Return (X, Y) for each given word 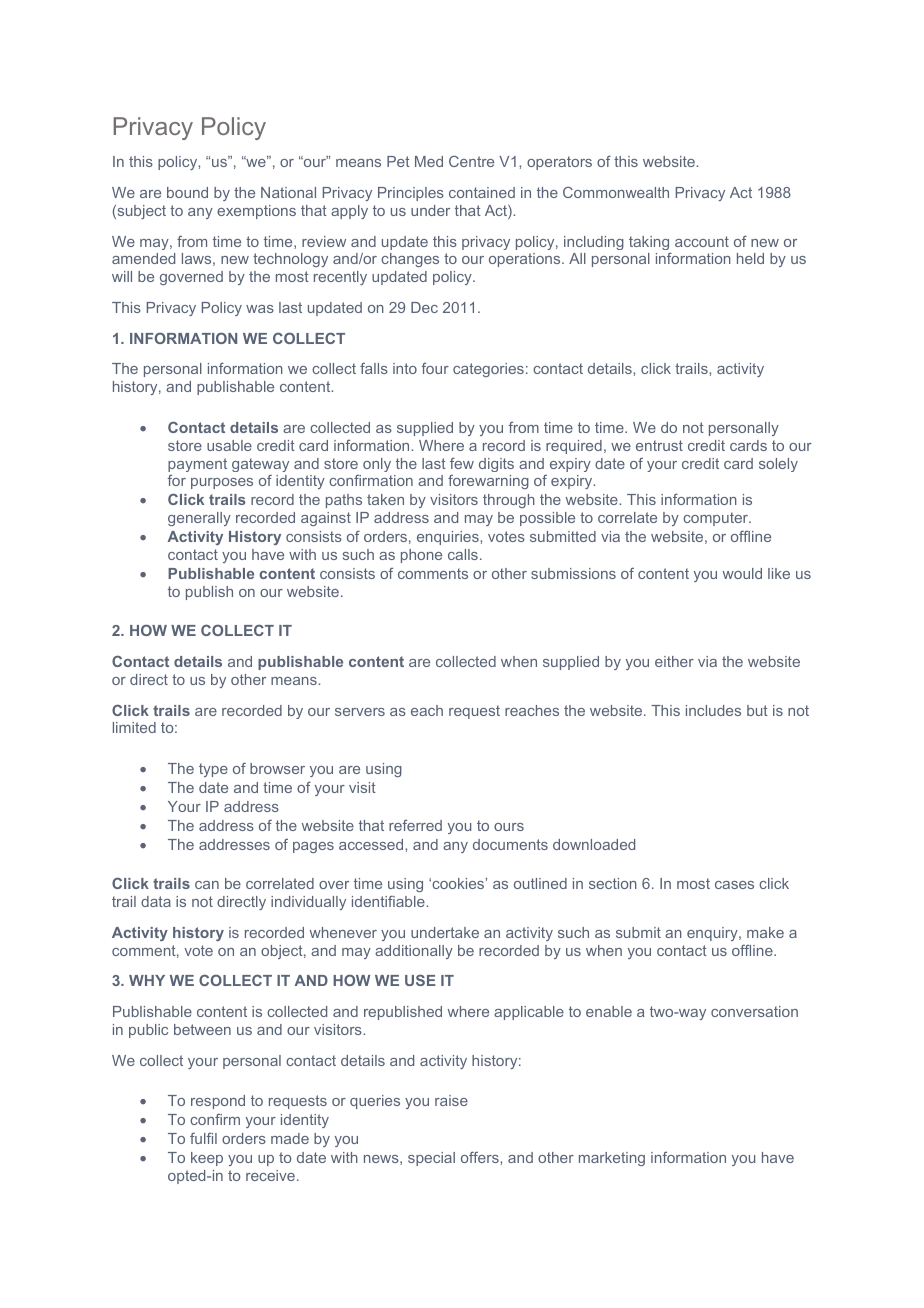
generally (199, 519)
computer (717, 519)
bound (187, 192)
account (702, 241)
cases (734, 885)
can (207, 885)
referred (415, 825)
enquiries (449, 538)
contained (482, 192)
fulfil (203, 1138)
